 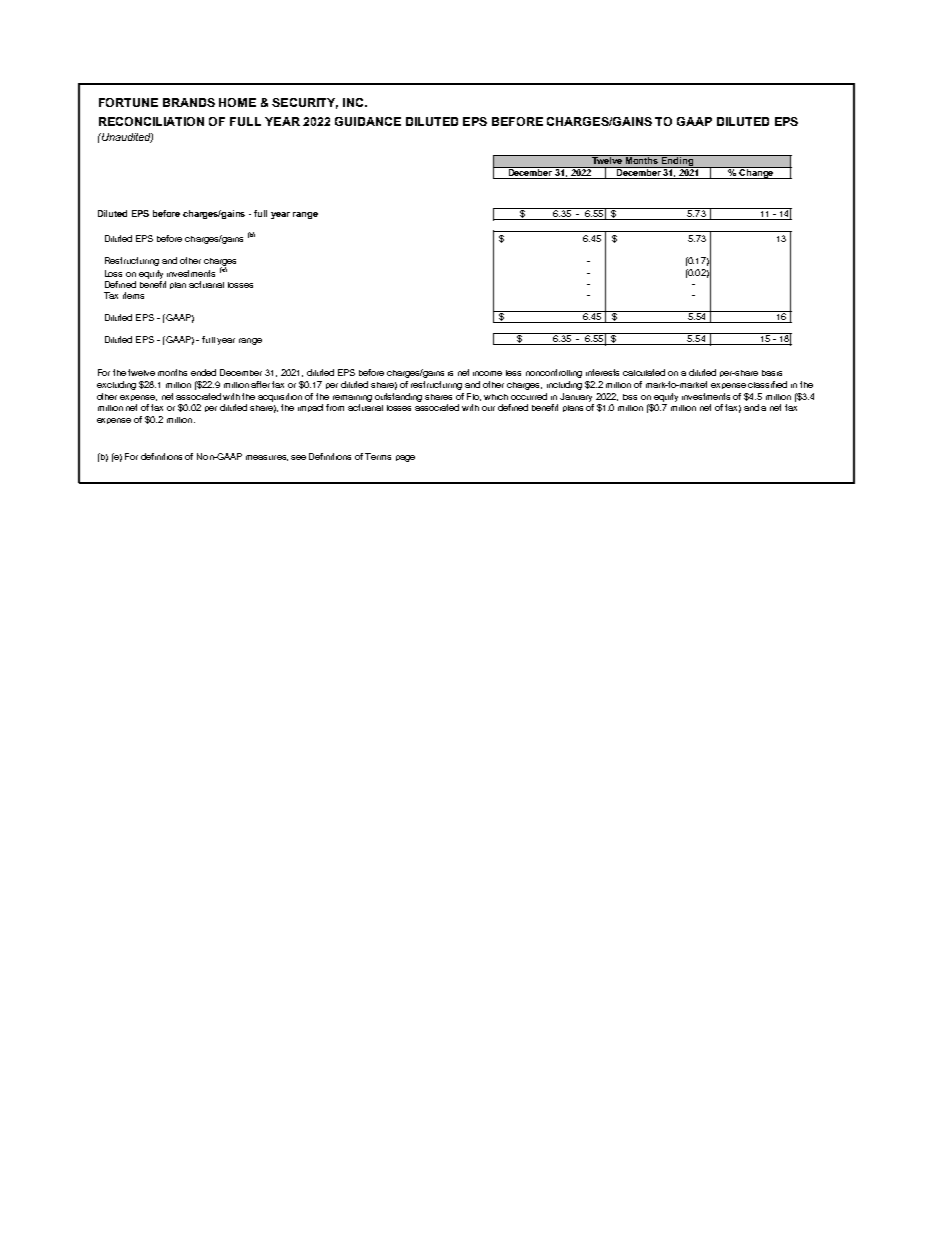 I want to click on see, so click(x=298, y=457).
